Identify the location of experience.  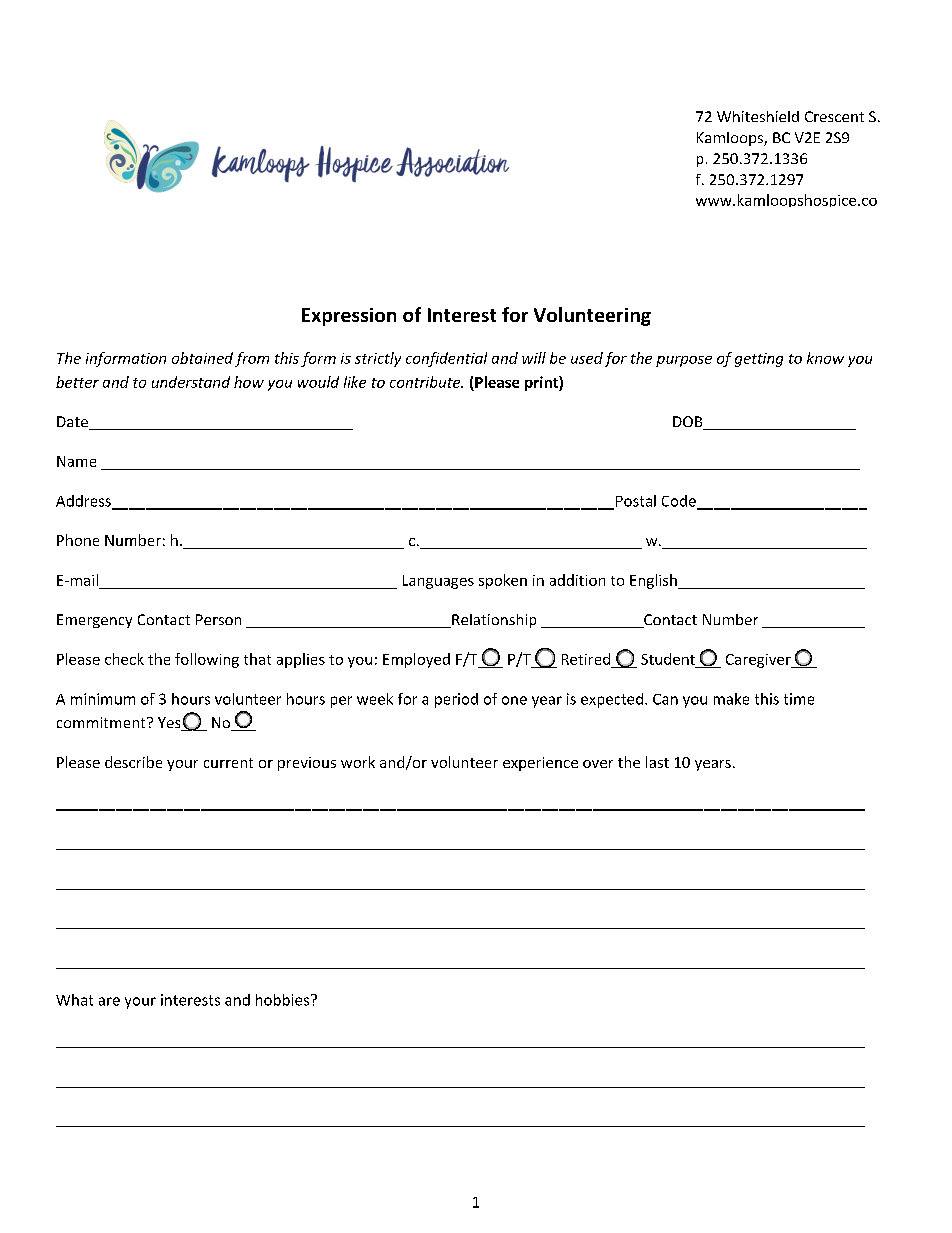
(540, 764).
